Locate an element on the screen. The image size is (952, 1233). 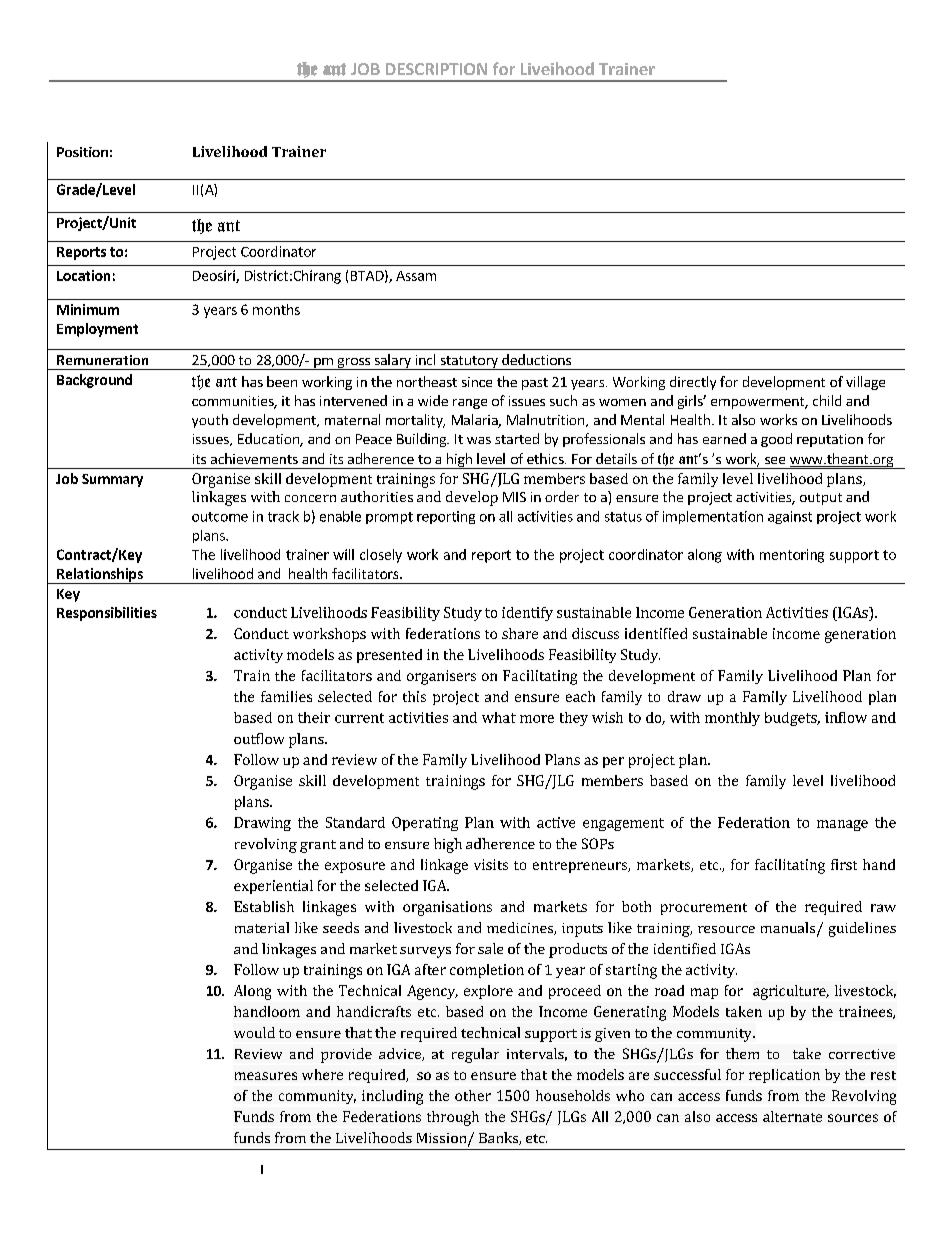
outcome is located at coordinates (220, 517).
